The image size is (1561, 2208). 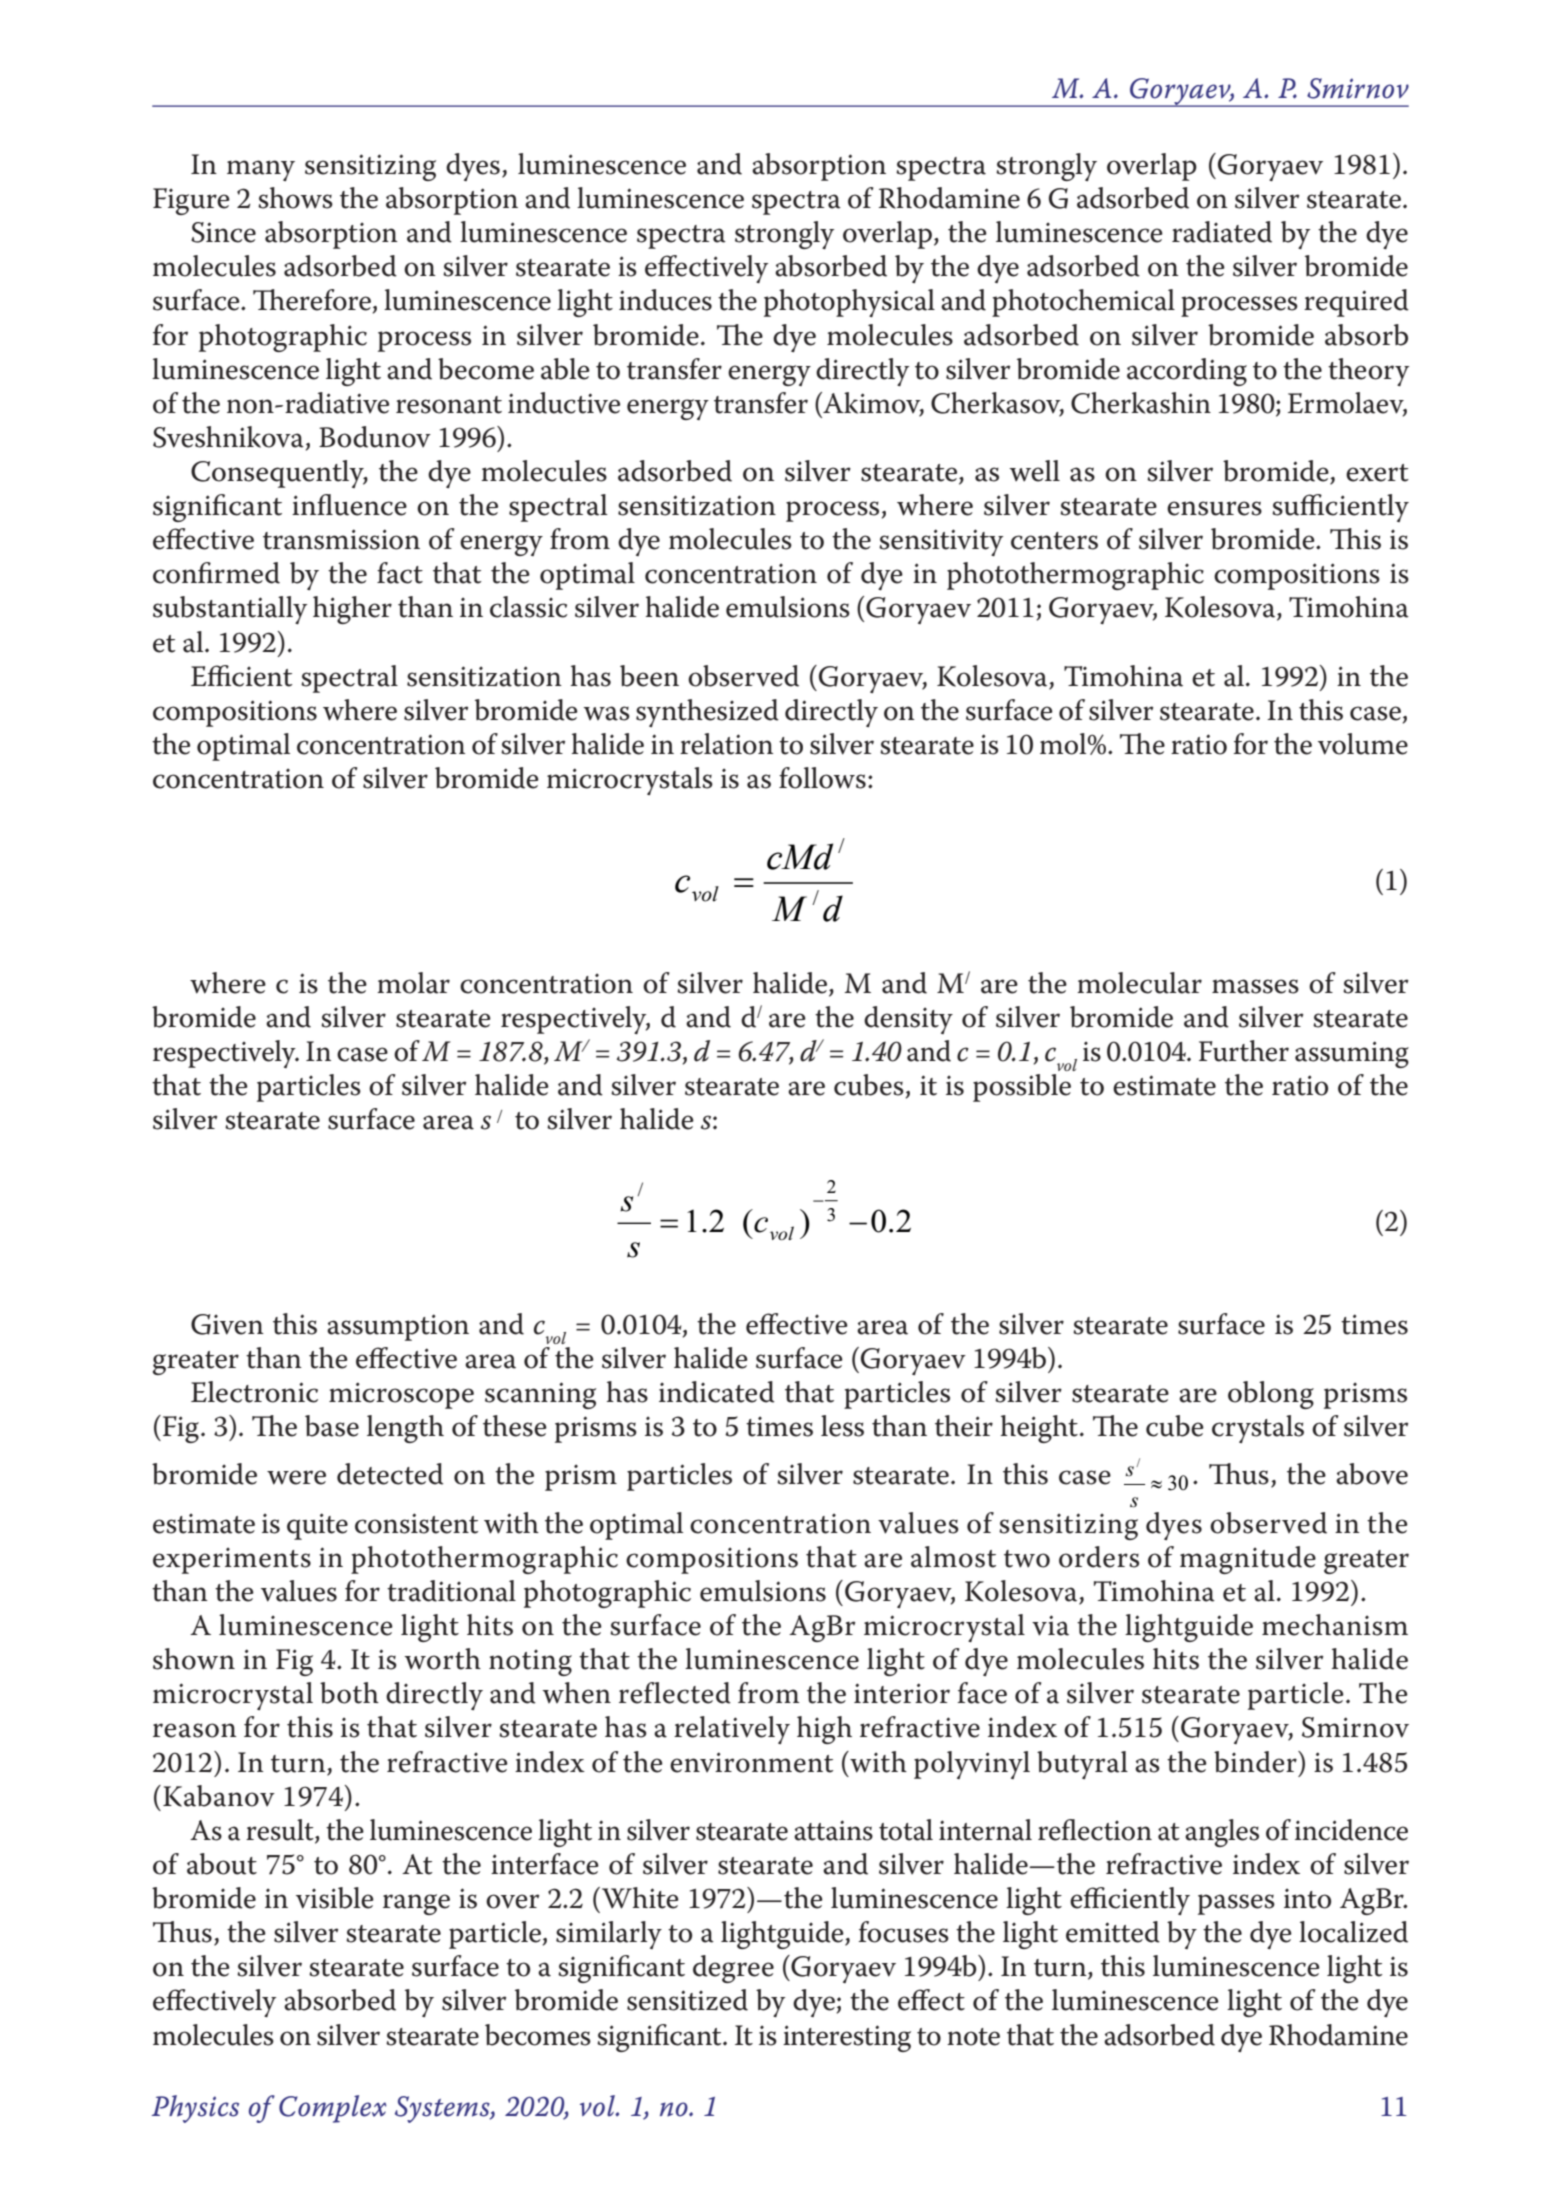 I want to click on induces, so click(x=665, y=300).
